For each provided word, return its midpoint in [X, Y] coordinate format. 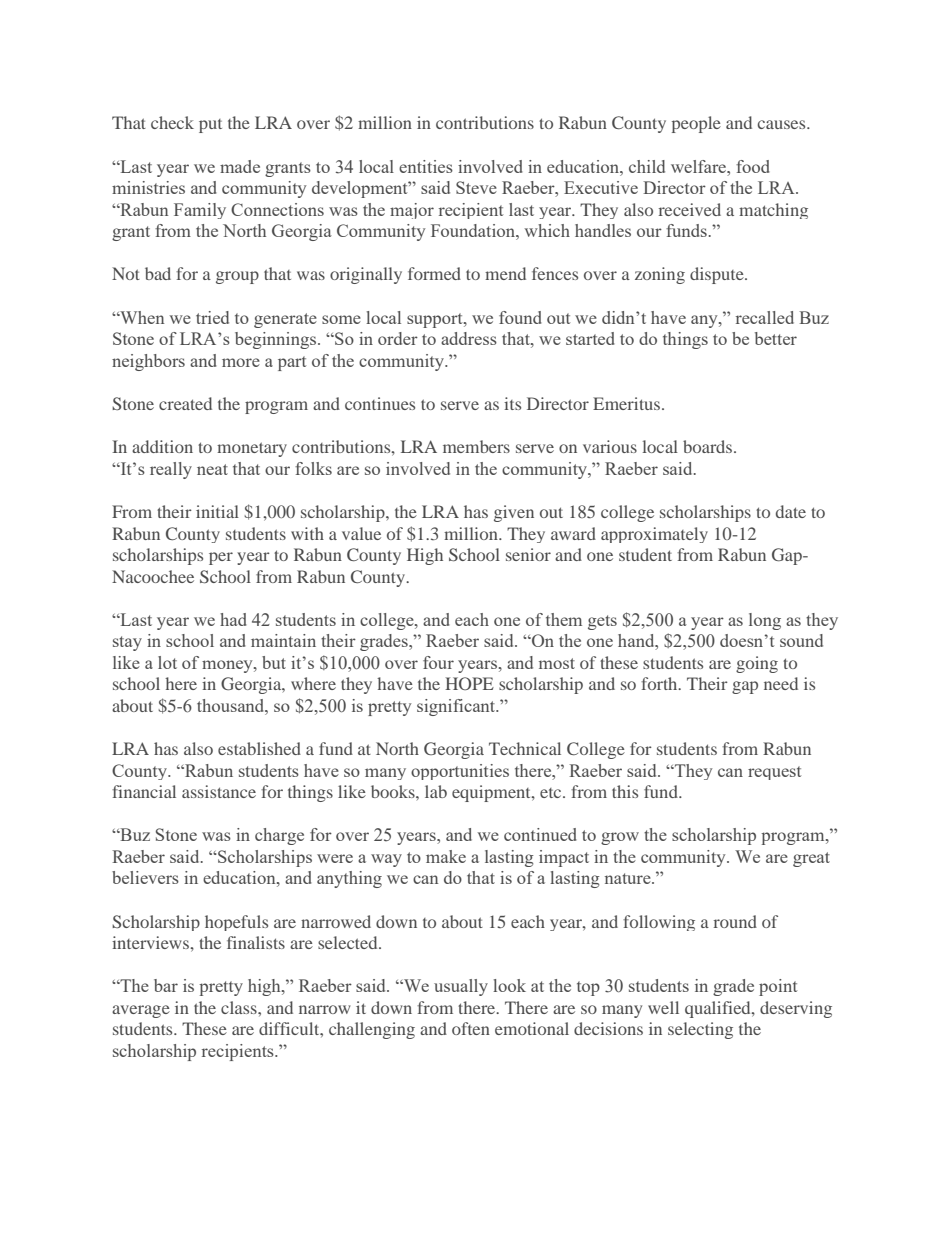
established [259, 748]
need [781, 683]
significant [457, 707]
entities [426, 166]
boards [707, 446]
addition [162, 446]
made [240, 166]
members [476, 446]
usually [461, 987]
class [240, 1007]
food [753, 166]
